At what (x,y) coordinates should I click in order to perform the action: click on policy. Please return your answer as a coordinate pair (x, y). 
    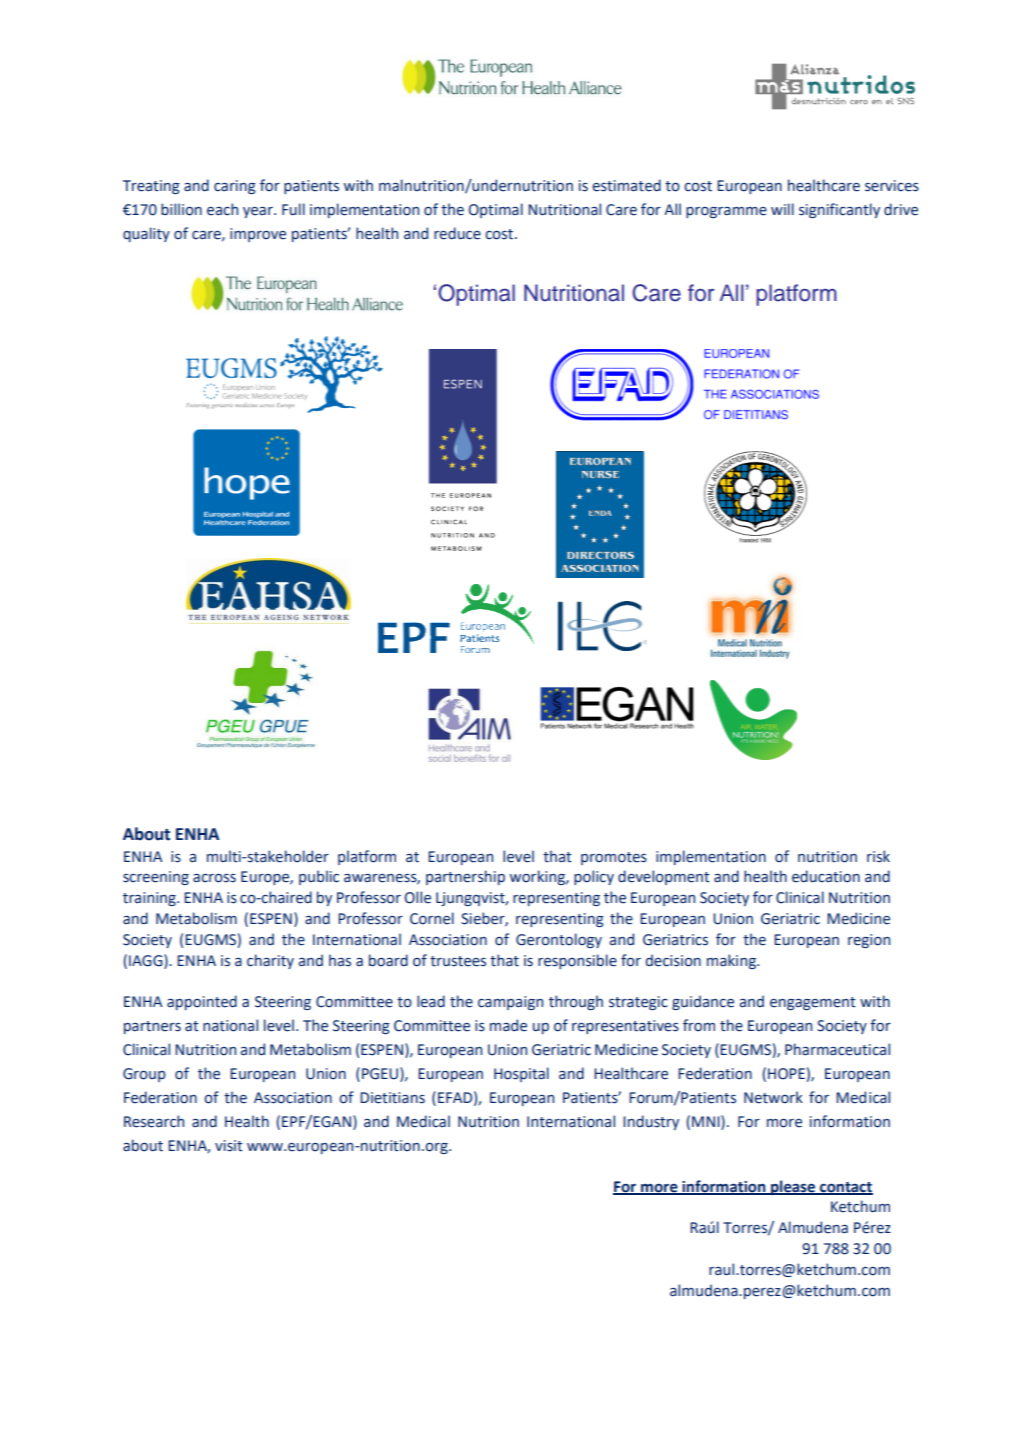
    Looking at the image, I should click on (594, 877).
